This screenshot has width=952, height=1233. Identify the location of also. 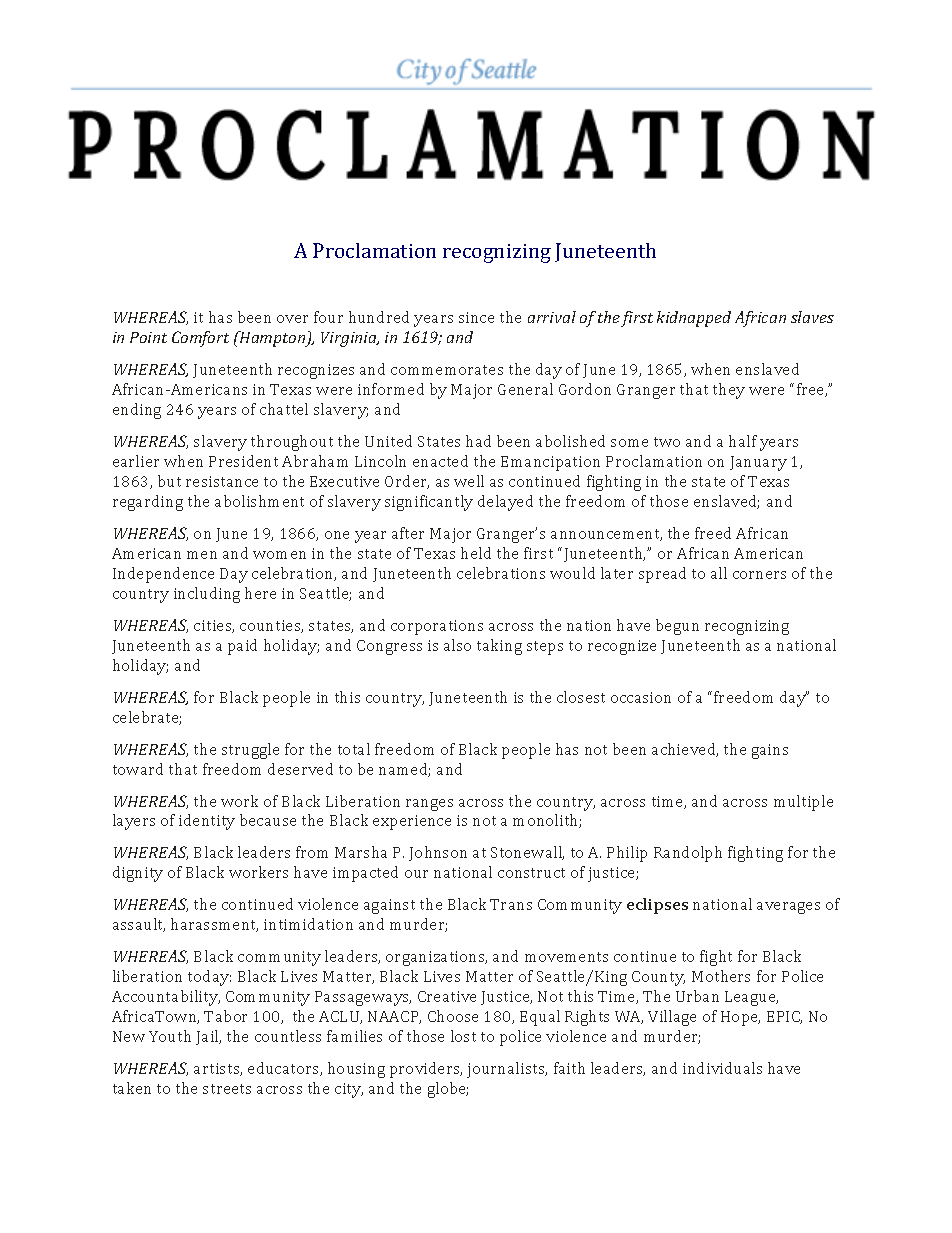
(457, 645).
